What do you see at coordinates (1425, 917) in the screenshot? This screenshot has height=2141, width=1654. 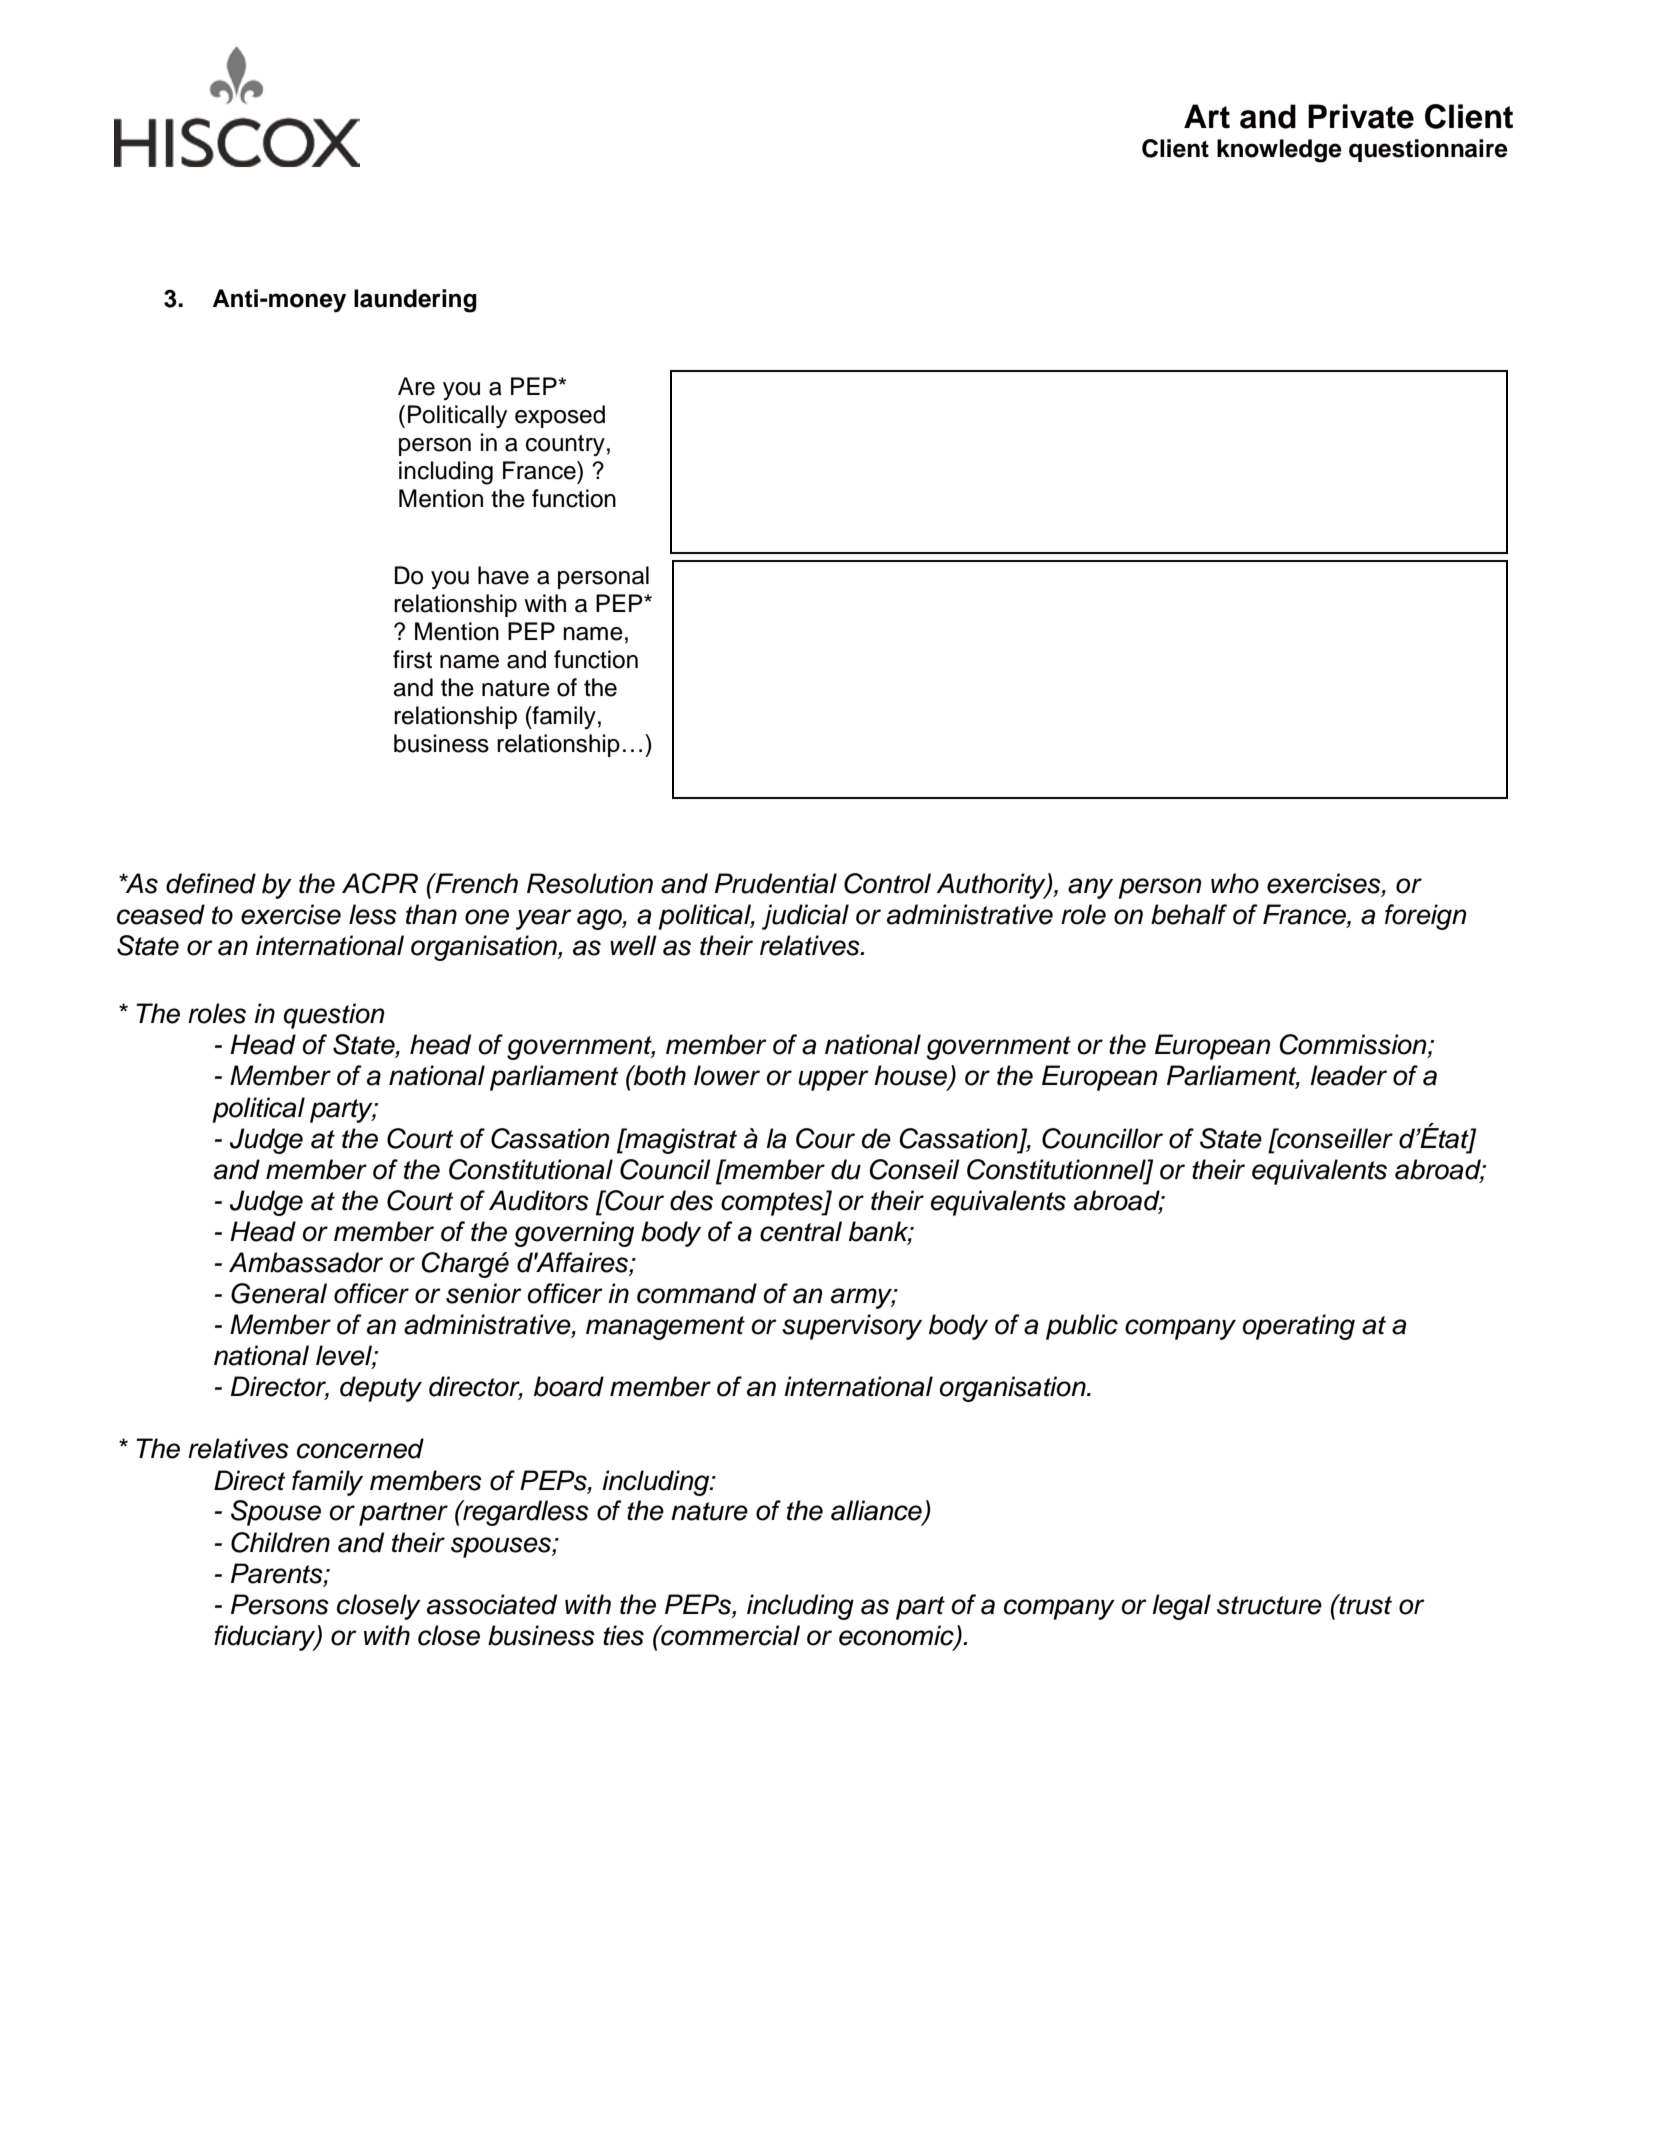 I see `foreign` at bounding box center [1425, 917].
